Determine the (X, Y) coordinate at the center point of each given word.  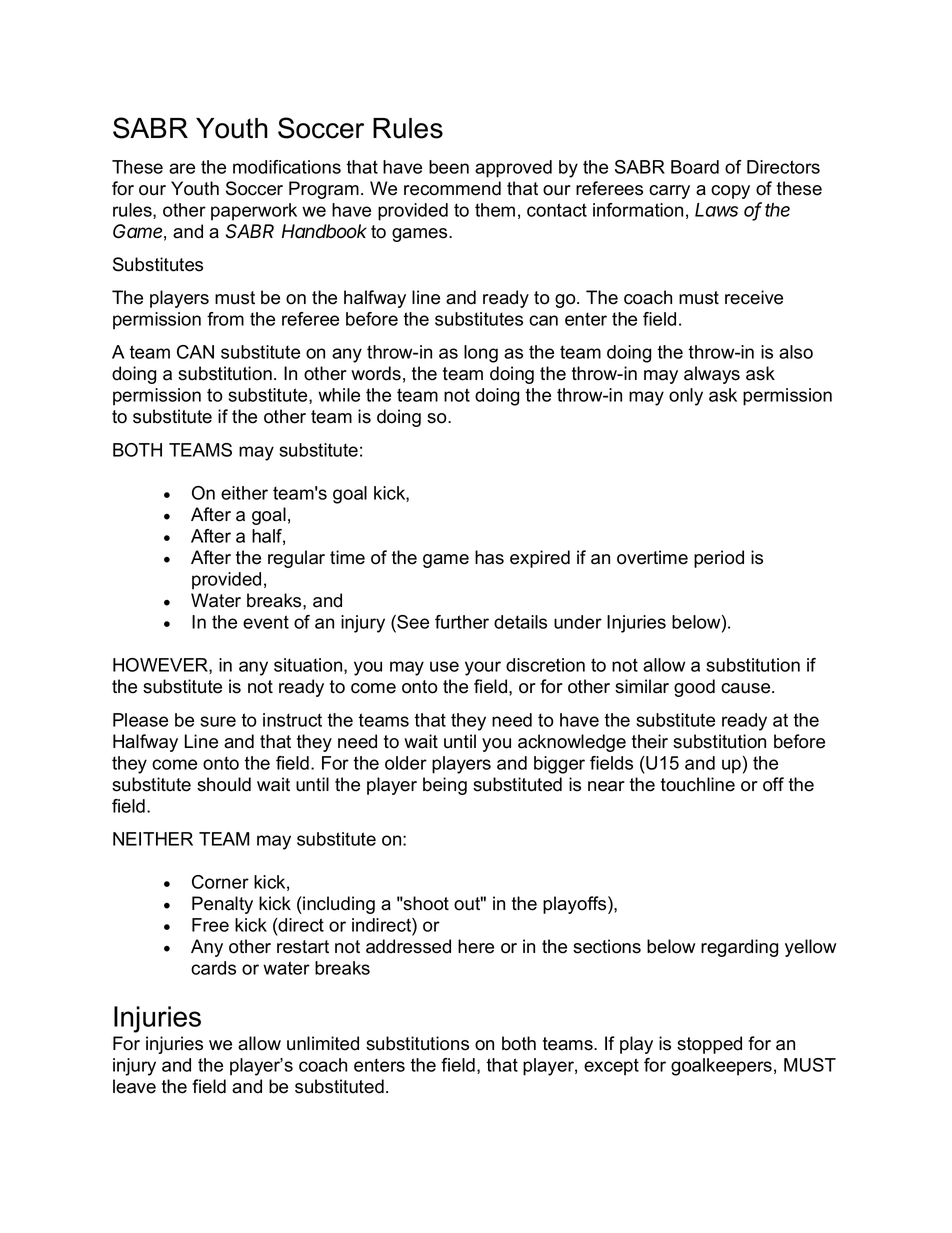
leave (134, 1086)
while (339, 395)
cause (747, 688)
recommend (452, 188)
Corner (220, 882)
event (266, 622)
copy (730, 192)
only (686, 397)
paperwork (254, 212)
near (606, 786)
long (481, 354)
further (462, 622)
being (445, 786)
